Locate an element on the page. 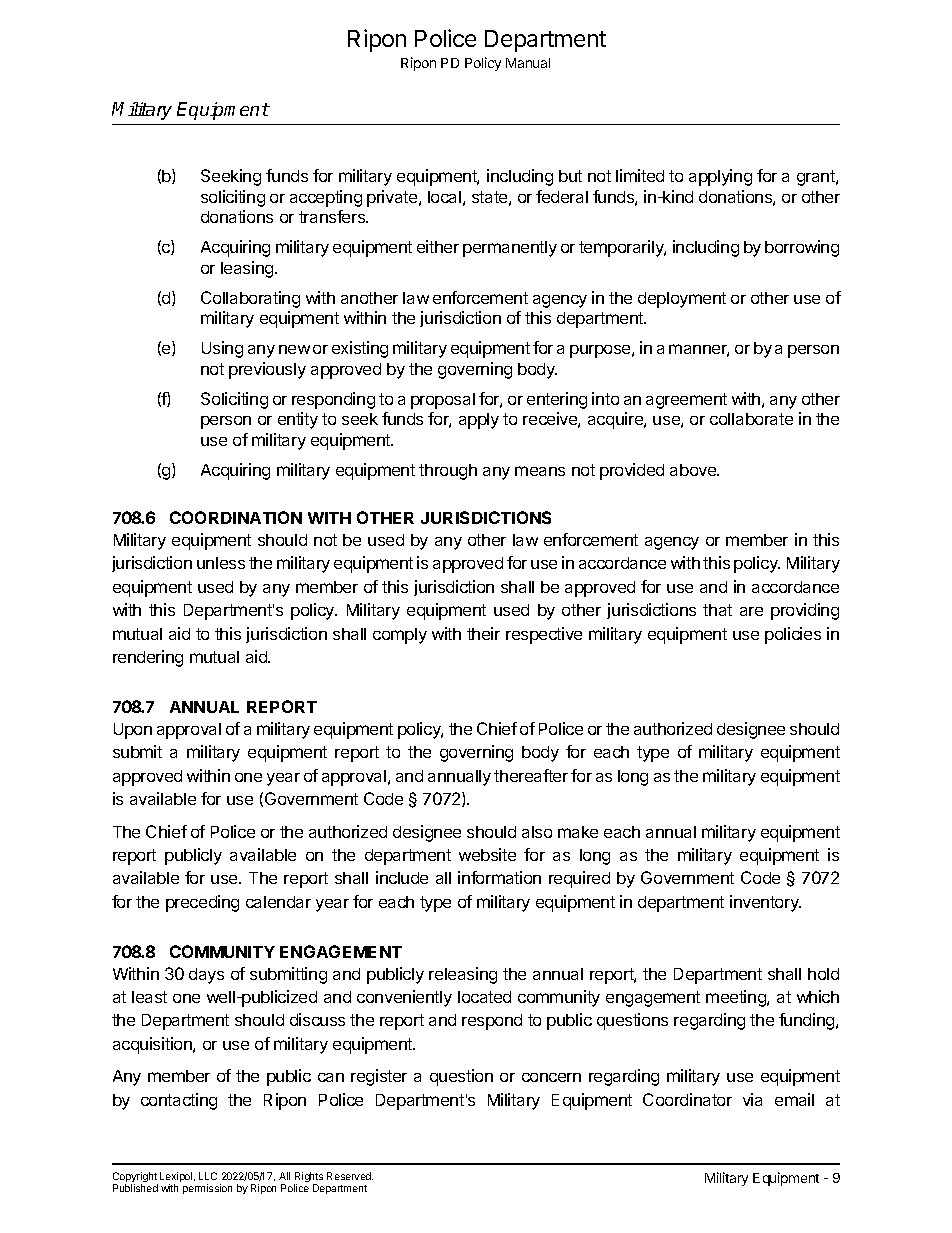 This document has height=1233, width=952. Manual is located at coordinates (528, 63).
